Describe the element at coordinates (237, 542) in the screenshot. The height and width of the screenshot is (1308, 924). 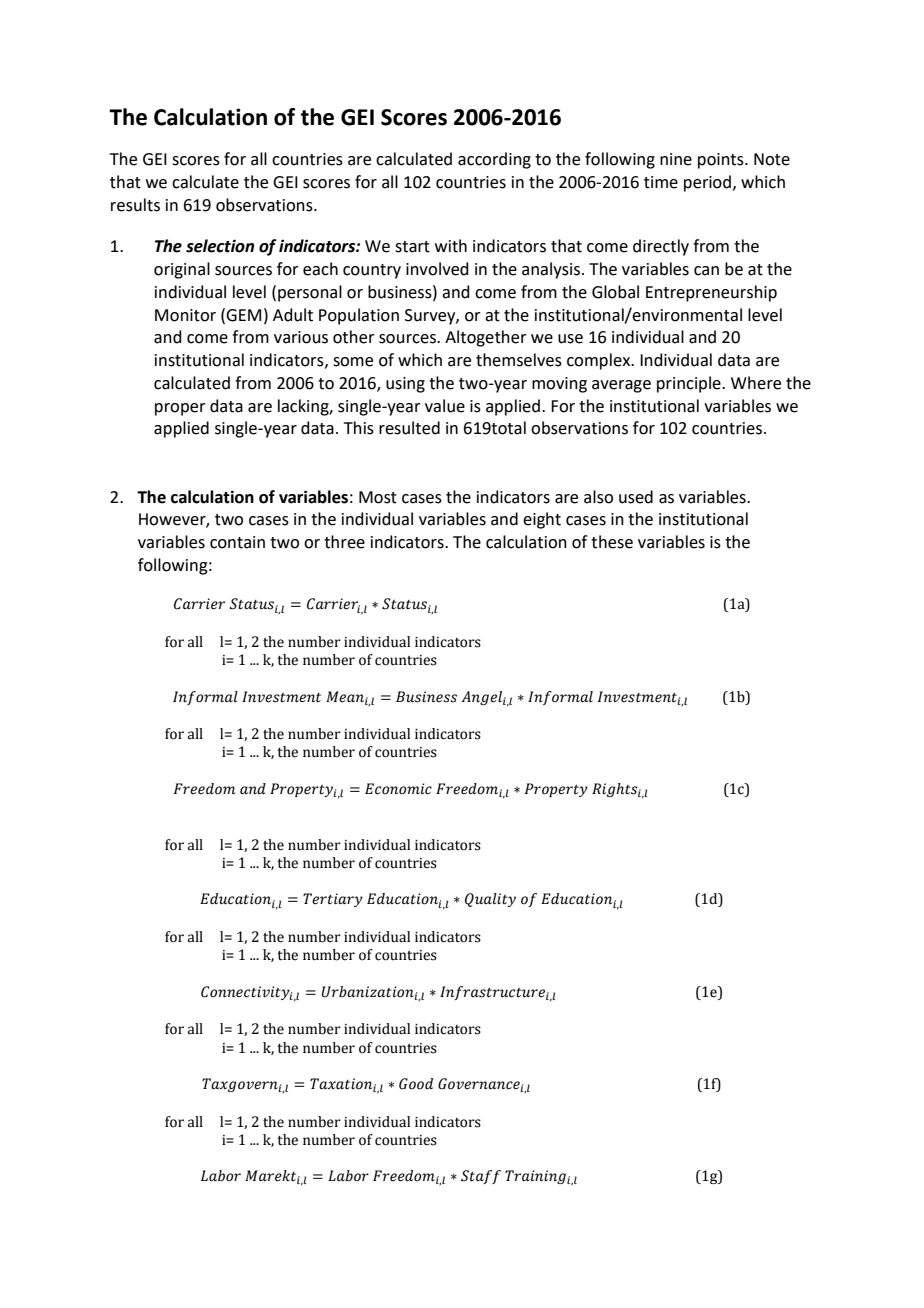
I see `contain` at that location.
